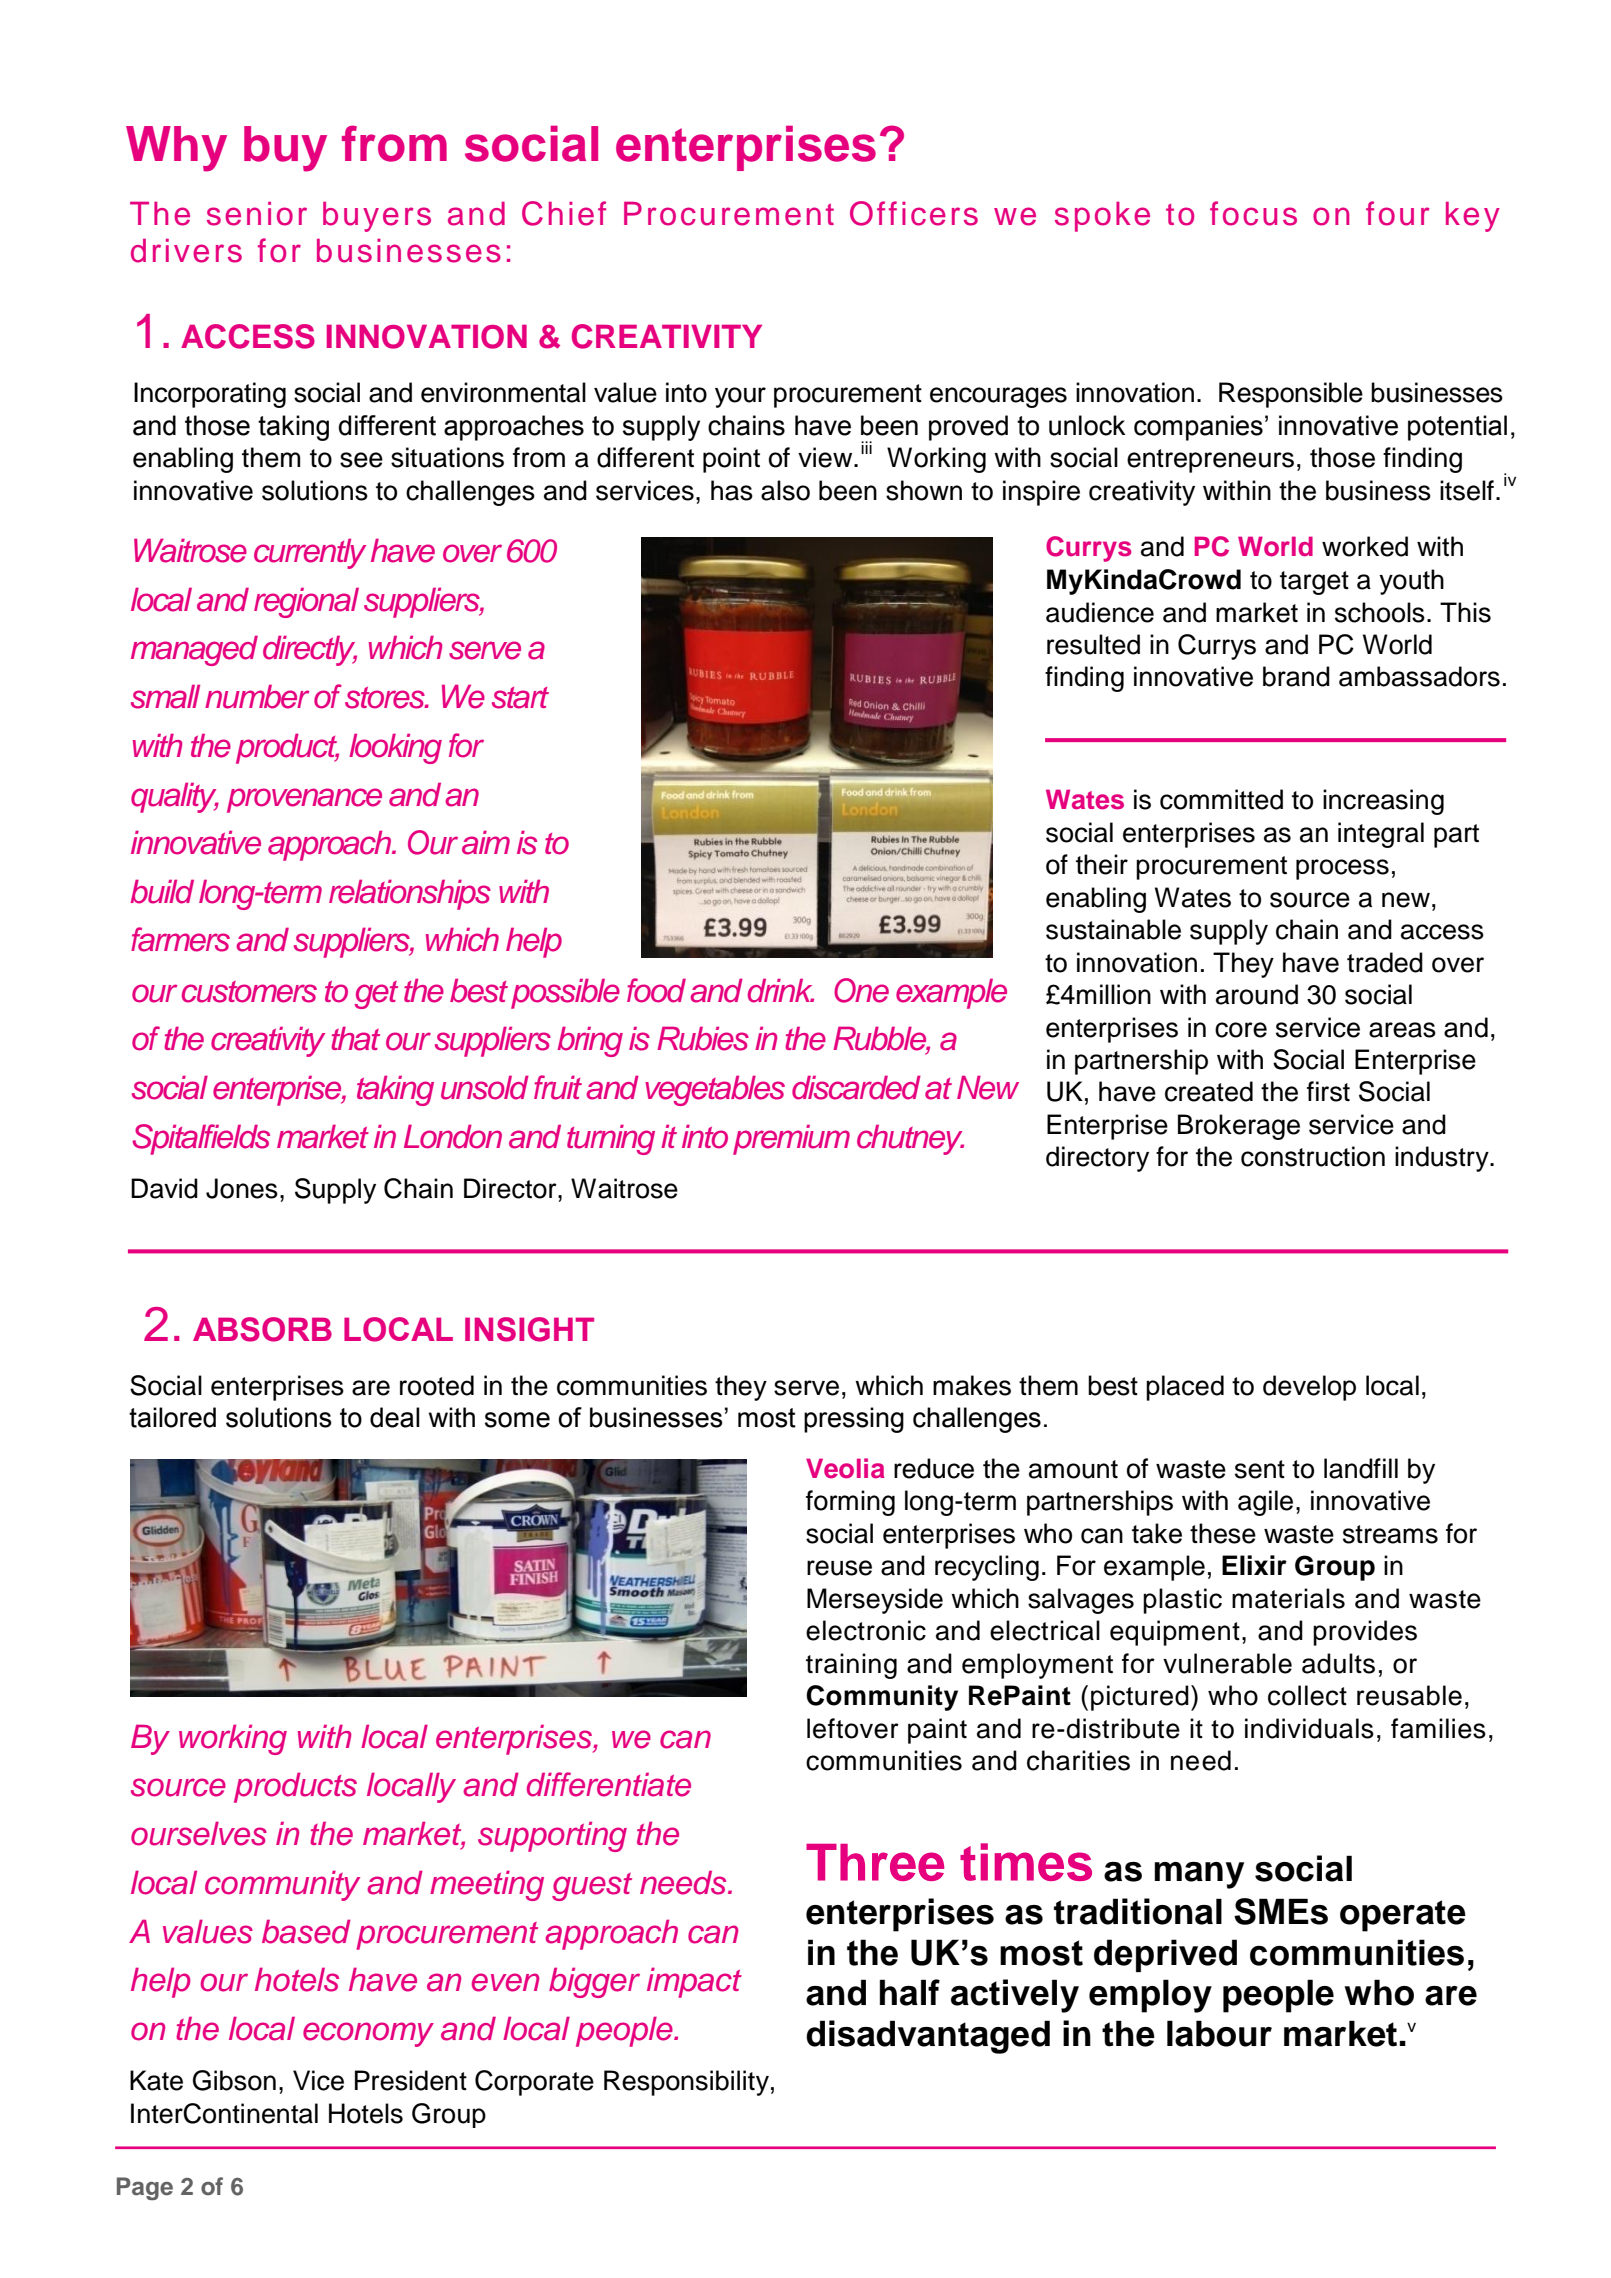 This screenshot has height=2278, width=1611. What do you see at coordinates (1338, 1663) in the screenshot?
I see `adults` at bounding box center [1338, 1663].
